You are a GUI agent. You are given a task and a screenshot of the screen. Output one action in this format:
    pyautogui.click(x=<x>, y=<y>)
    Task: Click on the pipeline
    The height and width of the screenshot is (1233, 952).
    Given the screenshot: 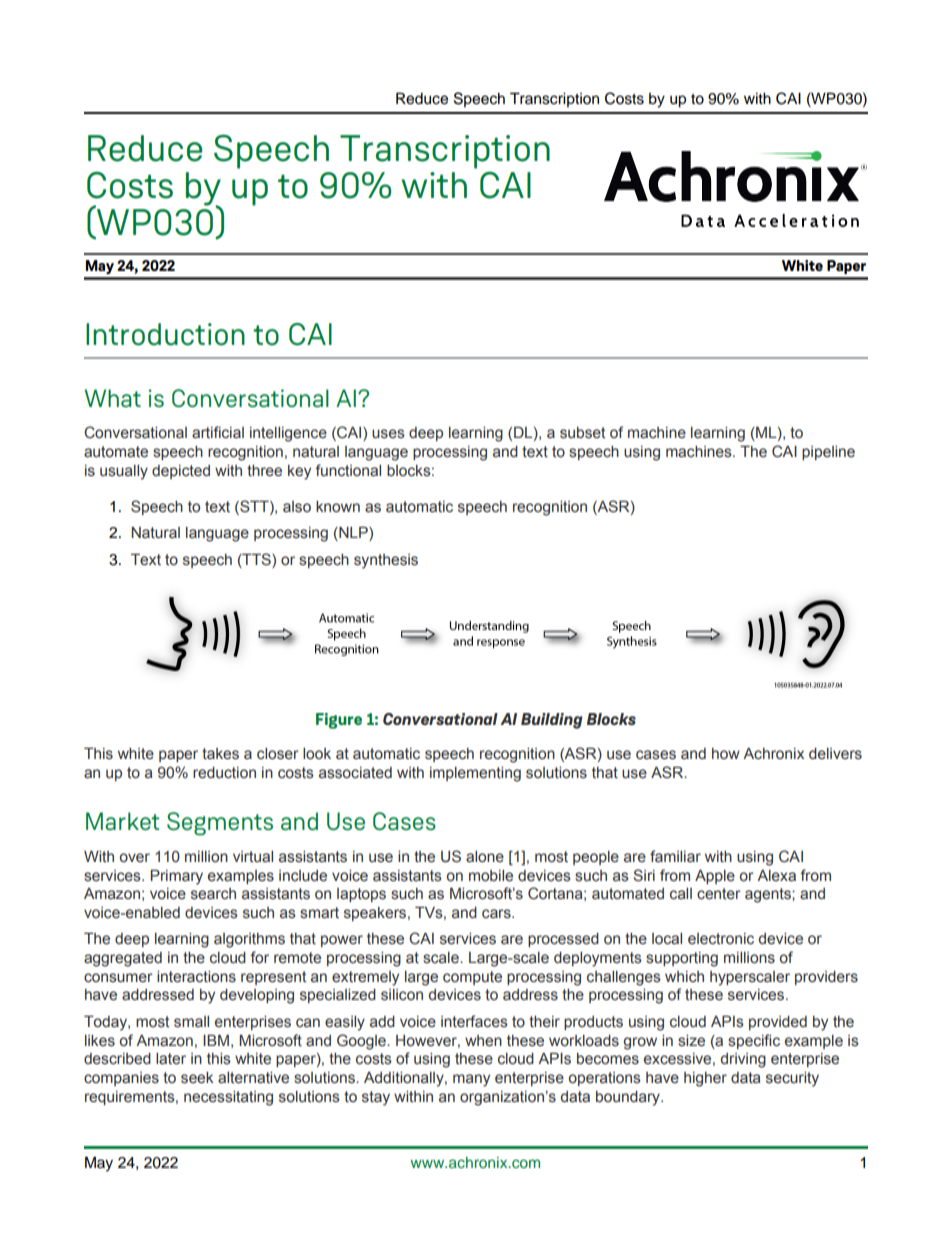 What is the action you would take?
    pyautogui.click(x=828, y=453)
